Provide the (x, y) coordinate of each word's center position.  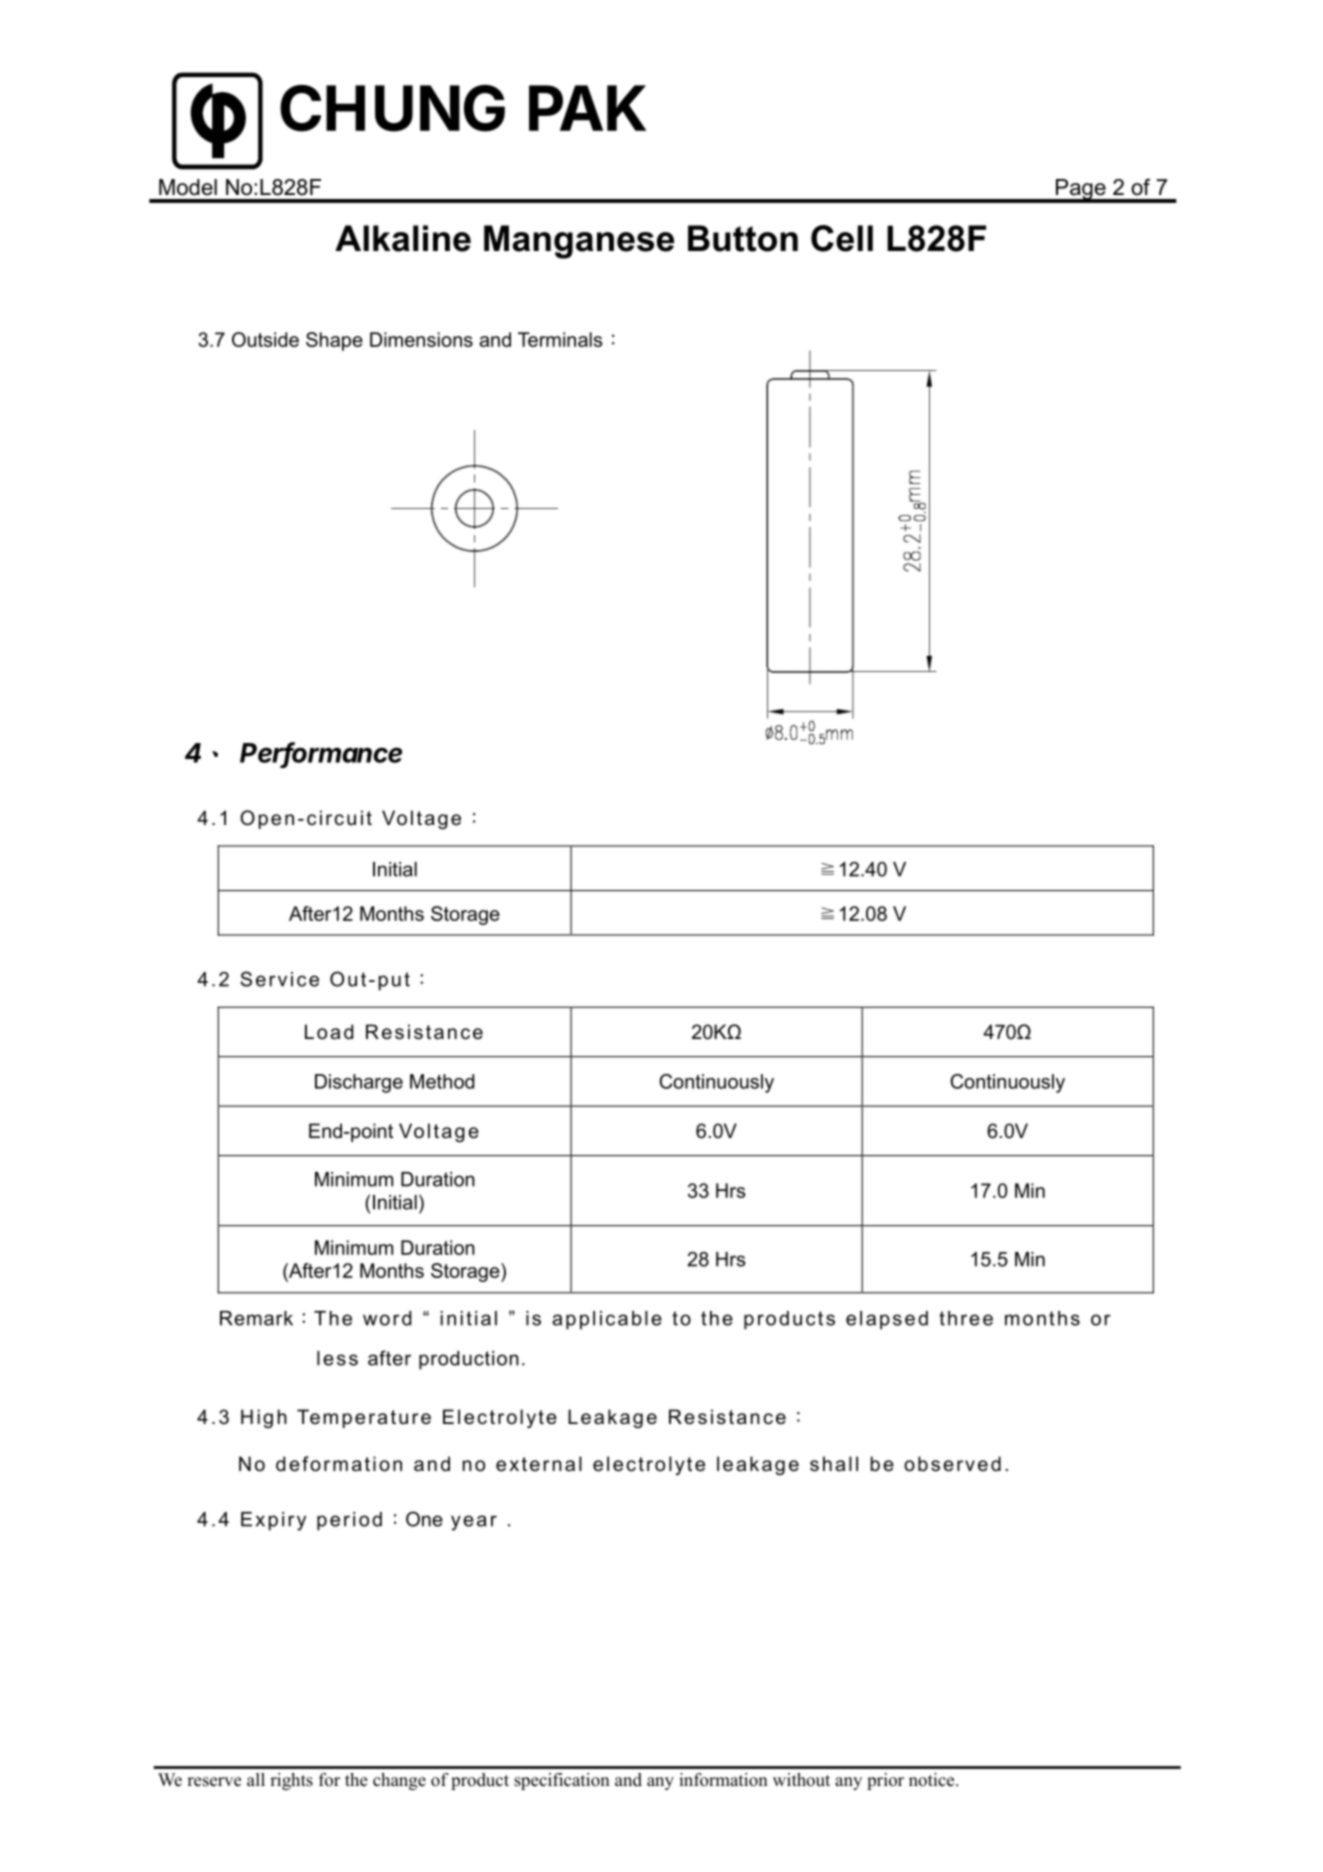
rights (291, 1781)
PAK (587, 108)
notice (933, 1780)
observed (952, 1464)
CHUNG (392, 108)
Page (1081, 190)
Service (279, 979)
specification (562, 1781)
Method (442, 1081)
